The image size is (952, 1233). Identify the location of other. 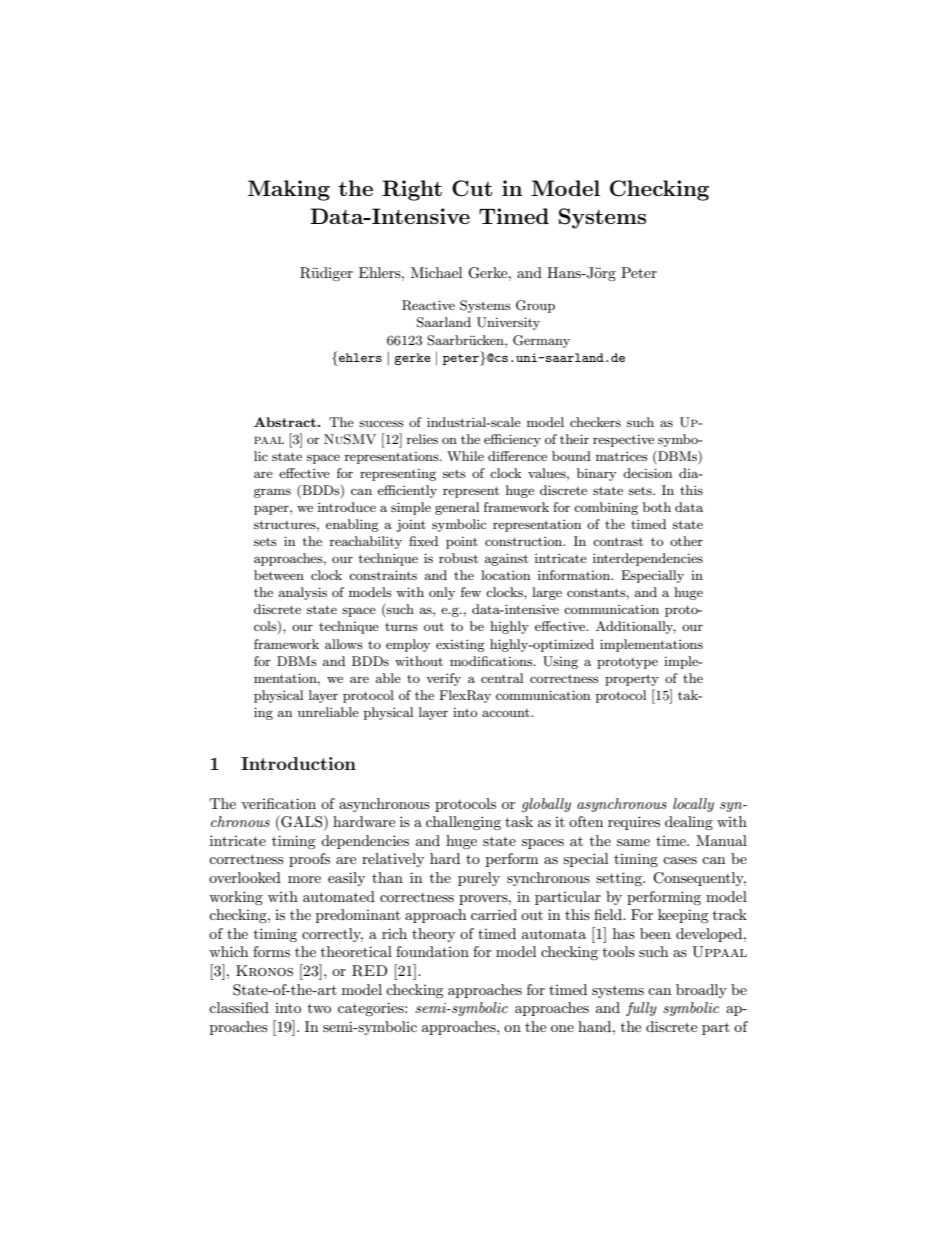
(686, 541).
